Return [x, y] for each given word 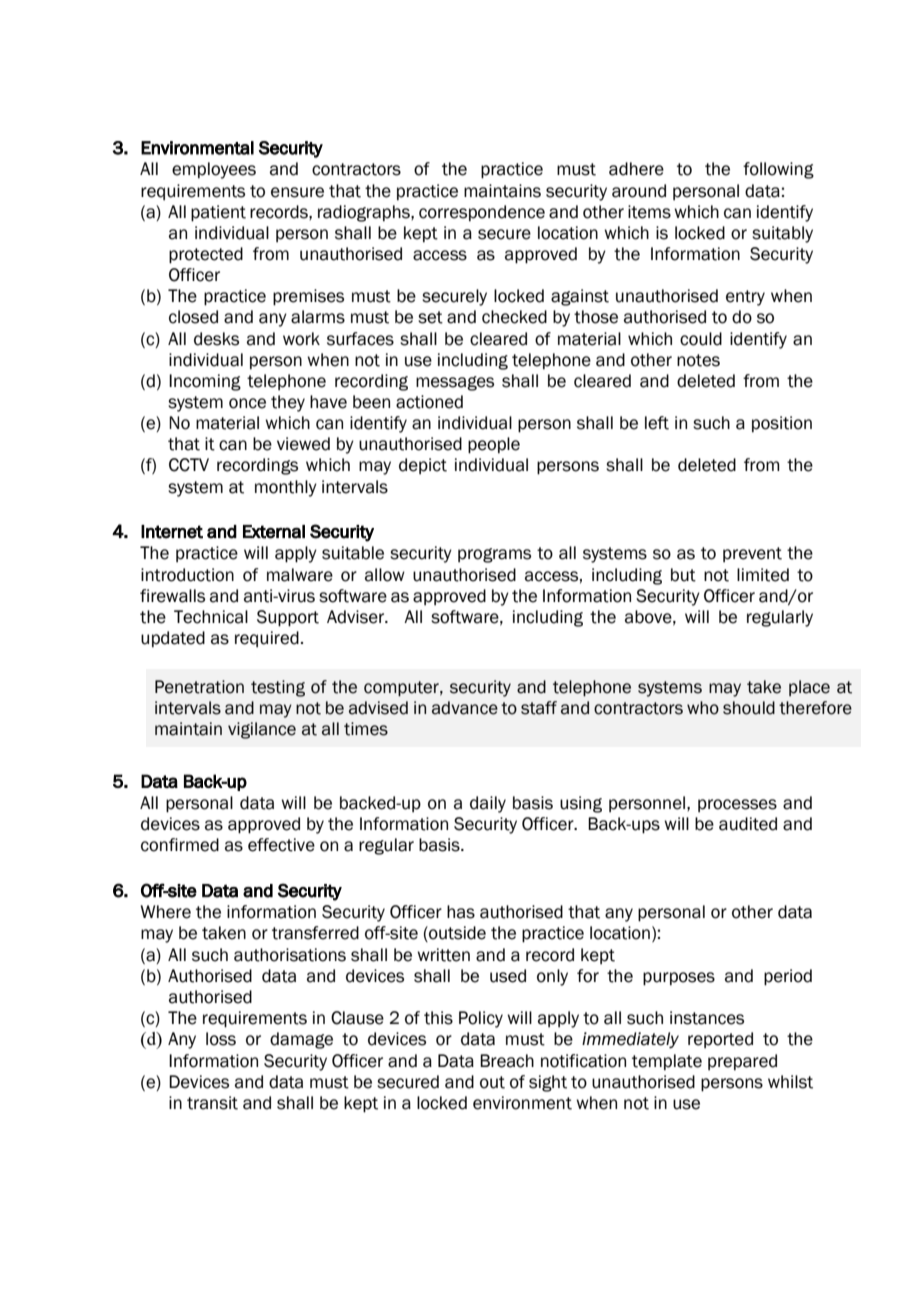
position [782, 424]
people [494, 445]
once [247, 403]
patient [218, 213]
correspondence [482, 213]
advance [465, 708]
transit [212, 1103]
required [267, 639]
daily [488, 804]
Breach [507, 1061]
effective [281, 845]
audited [748, 824]
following [778, 170]
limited [763, 575]
